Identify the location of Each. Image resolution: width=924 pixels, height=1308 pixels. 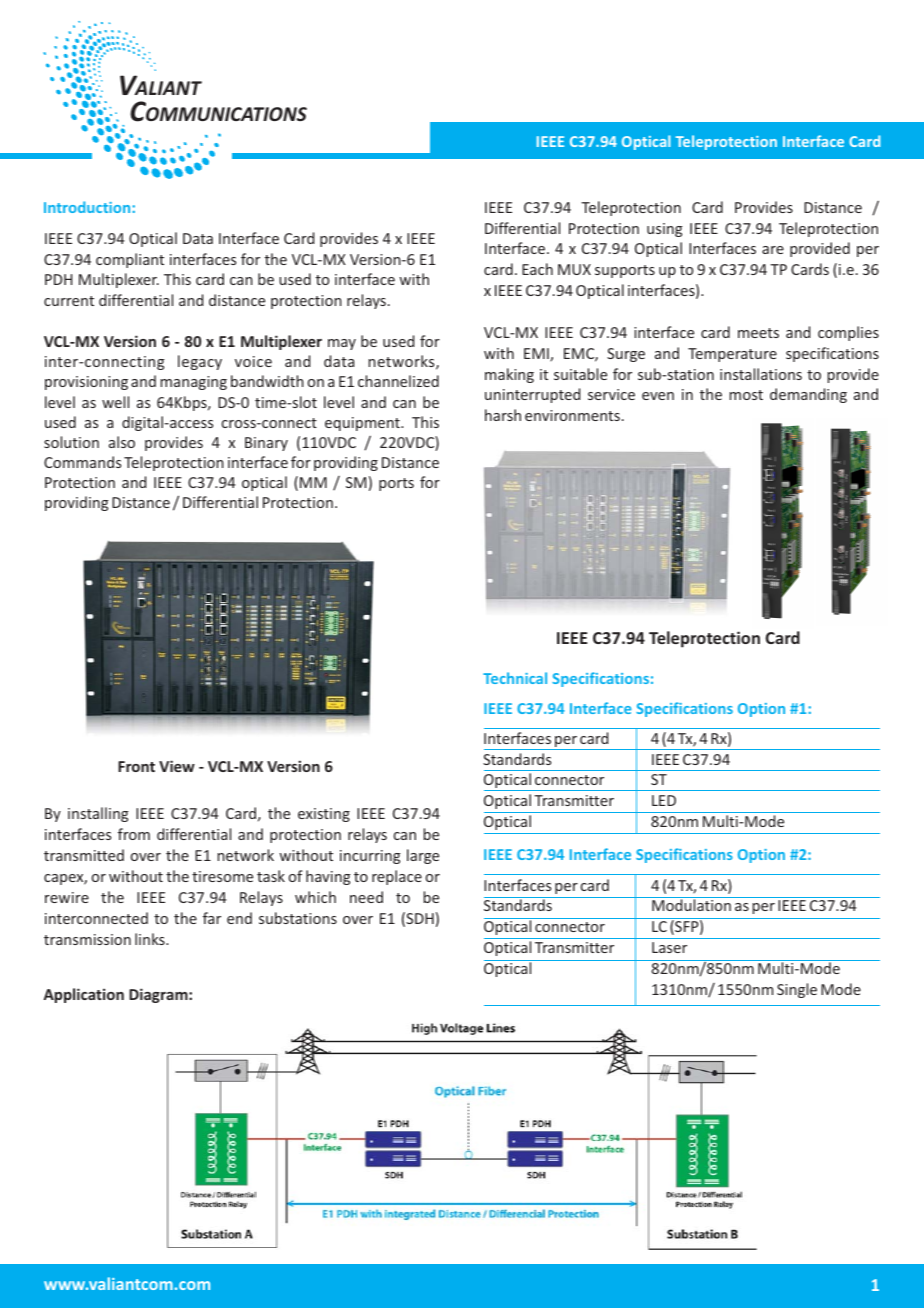
(537, 269).
